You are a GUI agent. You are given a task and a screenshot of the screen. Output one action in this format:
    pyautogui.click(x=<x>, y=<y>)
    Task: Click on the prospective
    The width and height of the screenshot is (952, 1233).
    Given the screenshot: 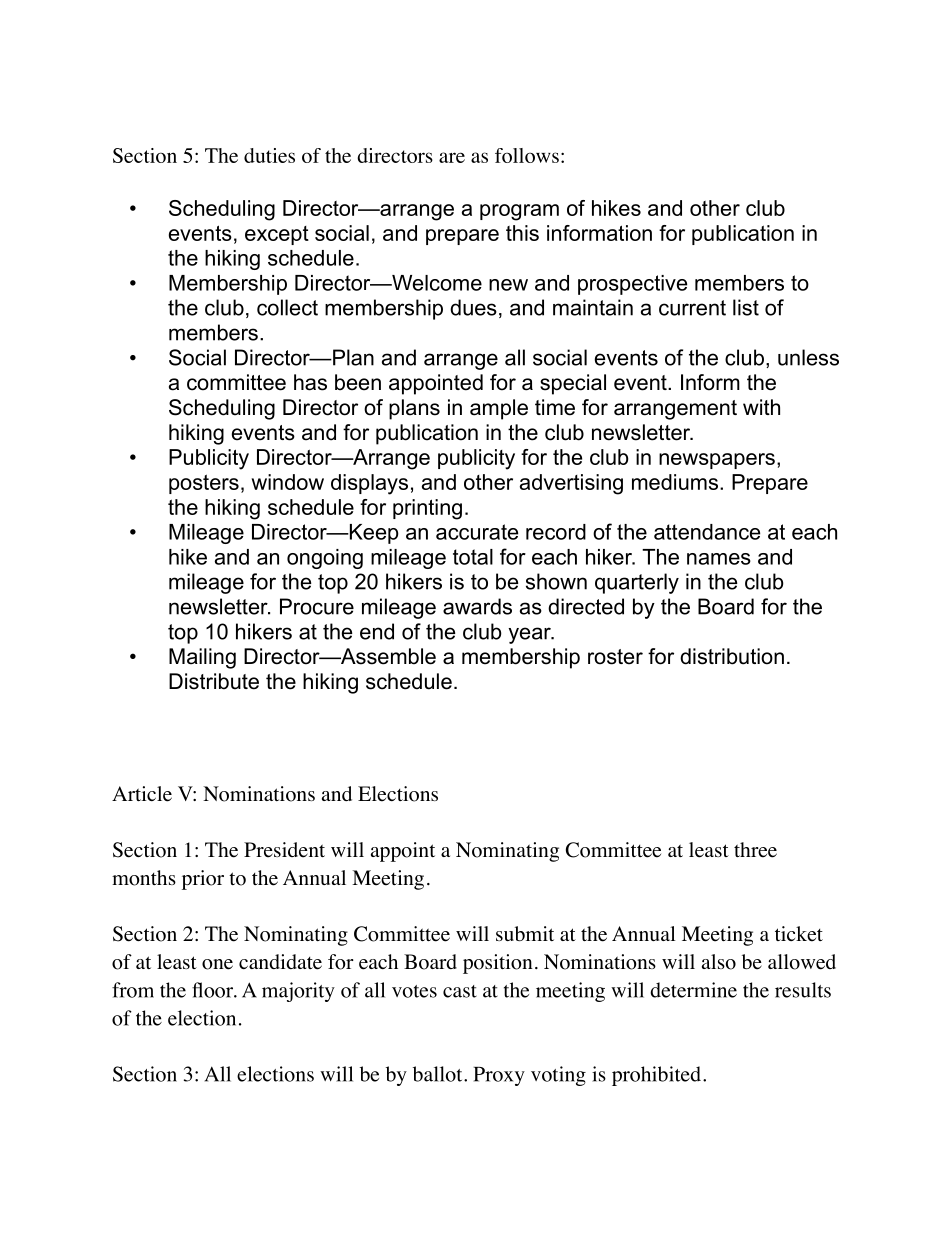 What is the action you would take?
    pyautogui.click(x=632, y=285)
